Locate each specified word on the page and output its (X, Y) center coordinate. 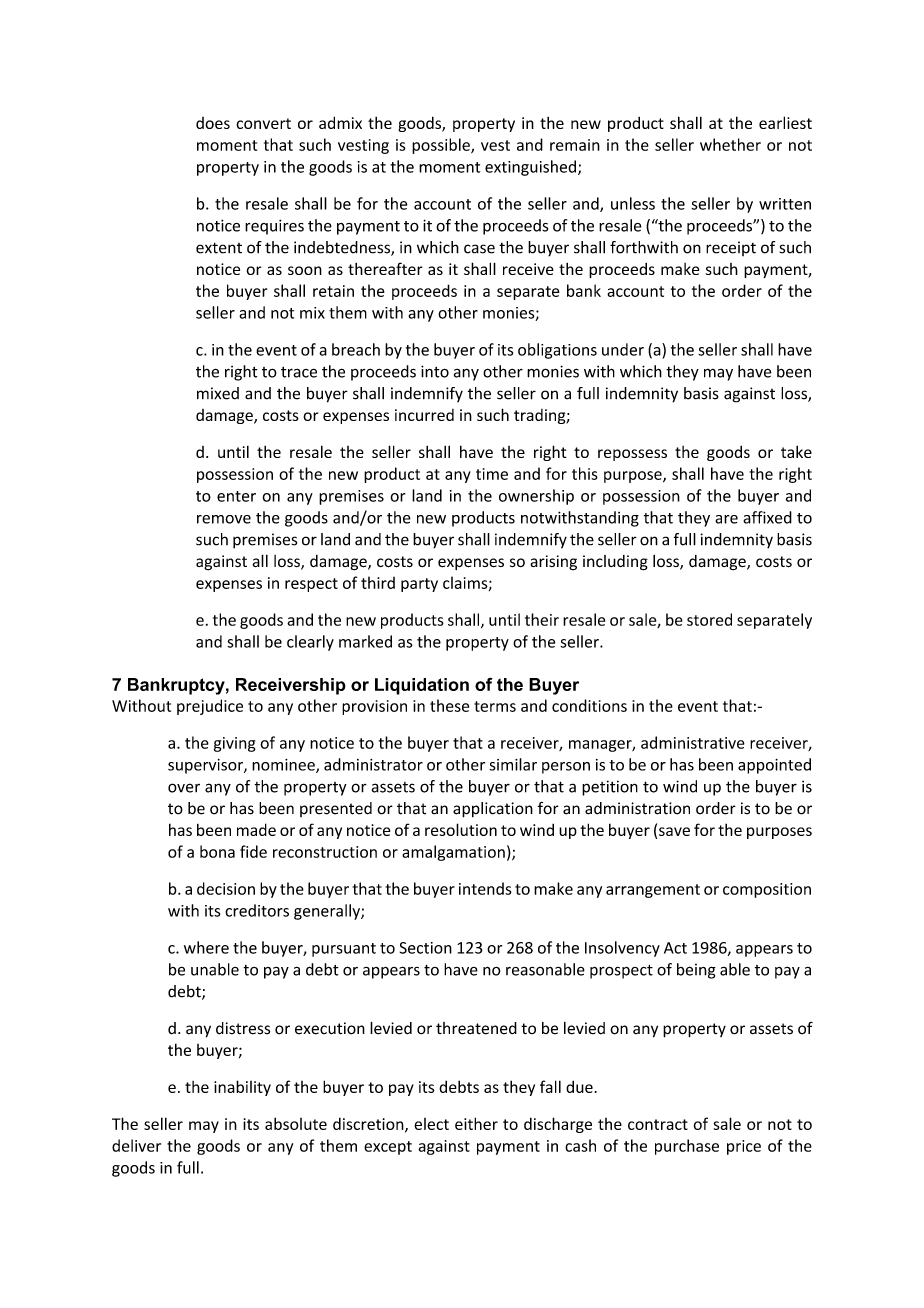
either (476, 1123)
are (726, 519)
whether (730, 144)
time (492, 474)
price (744, 1147)
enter (236, 496)
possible (442, 146)
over (184, 788)
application (493, 810)
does (213, 123)
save (674, 831)
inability (242, 1088)
